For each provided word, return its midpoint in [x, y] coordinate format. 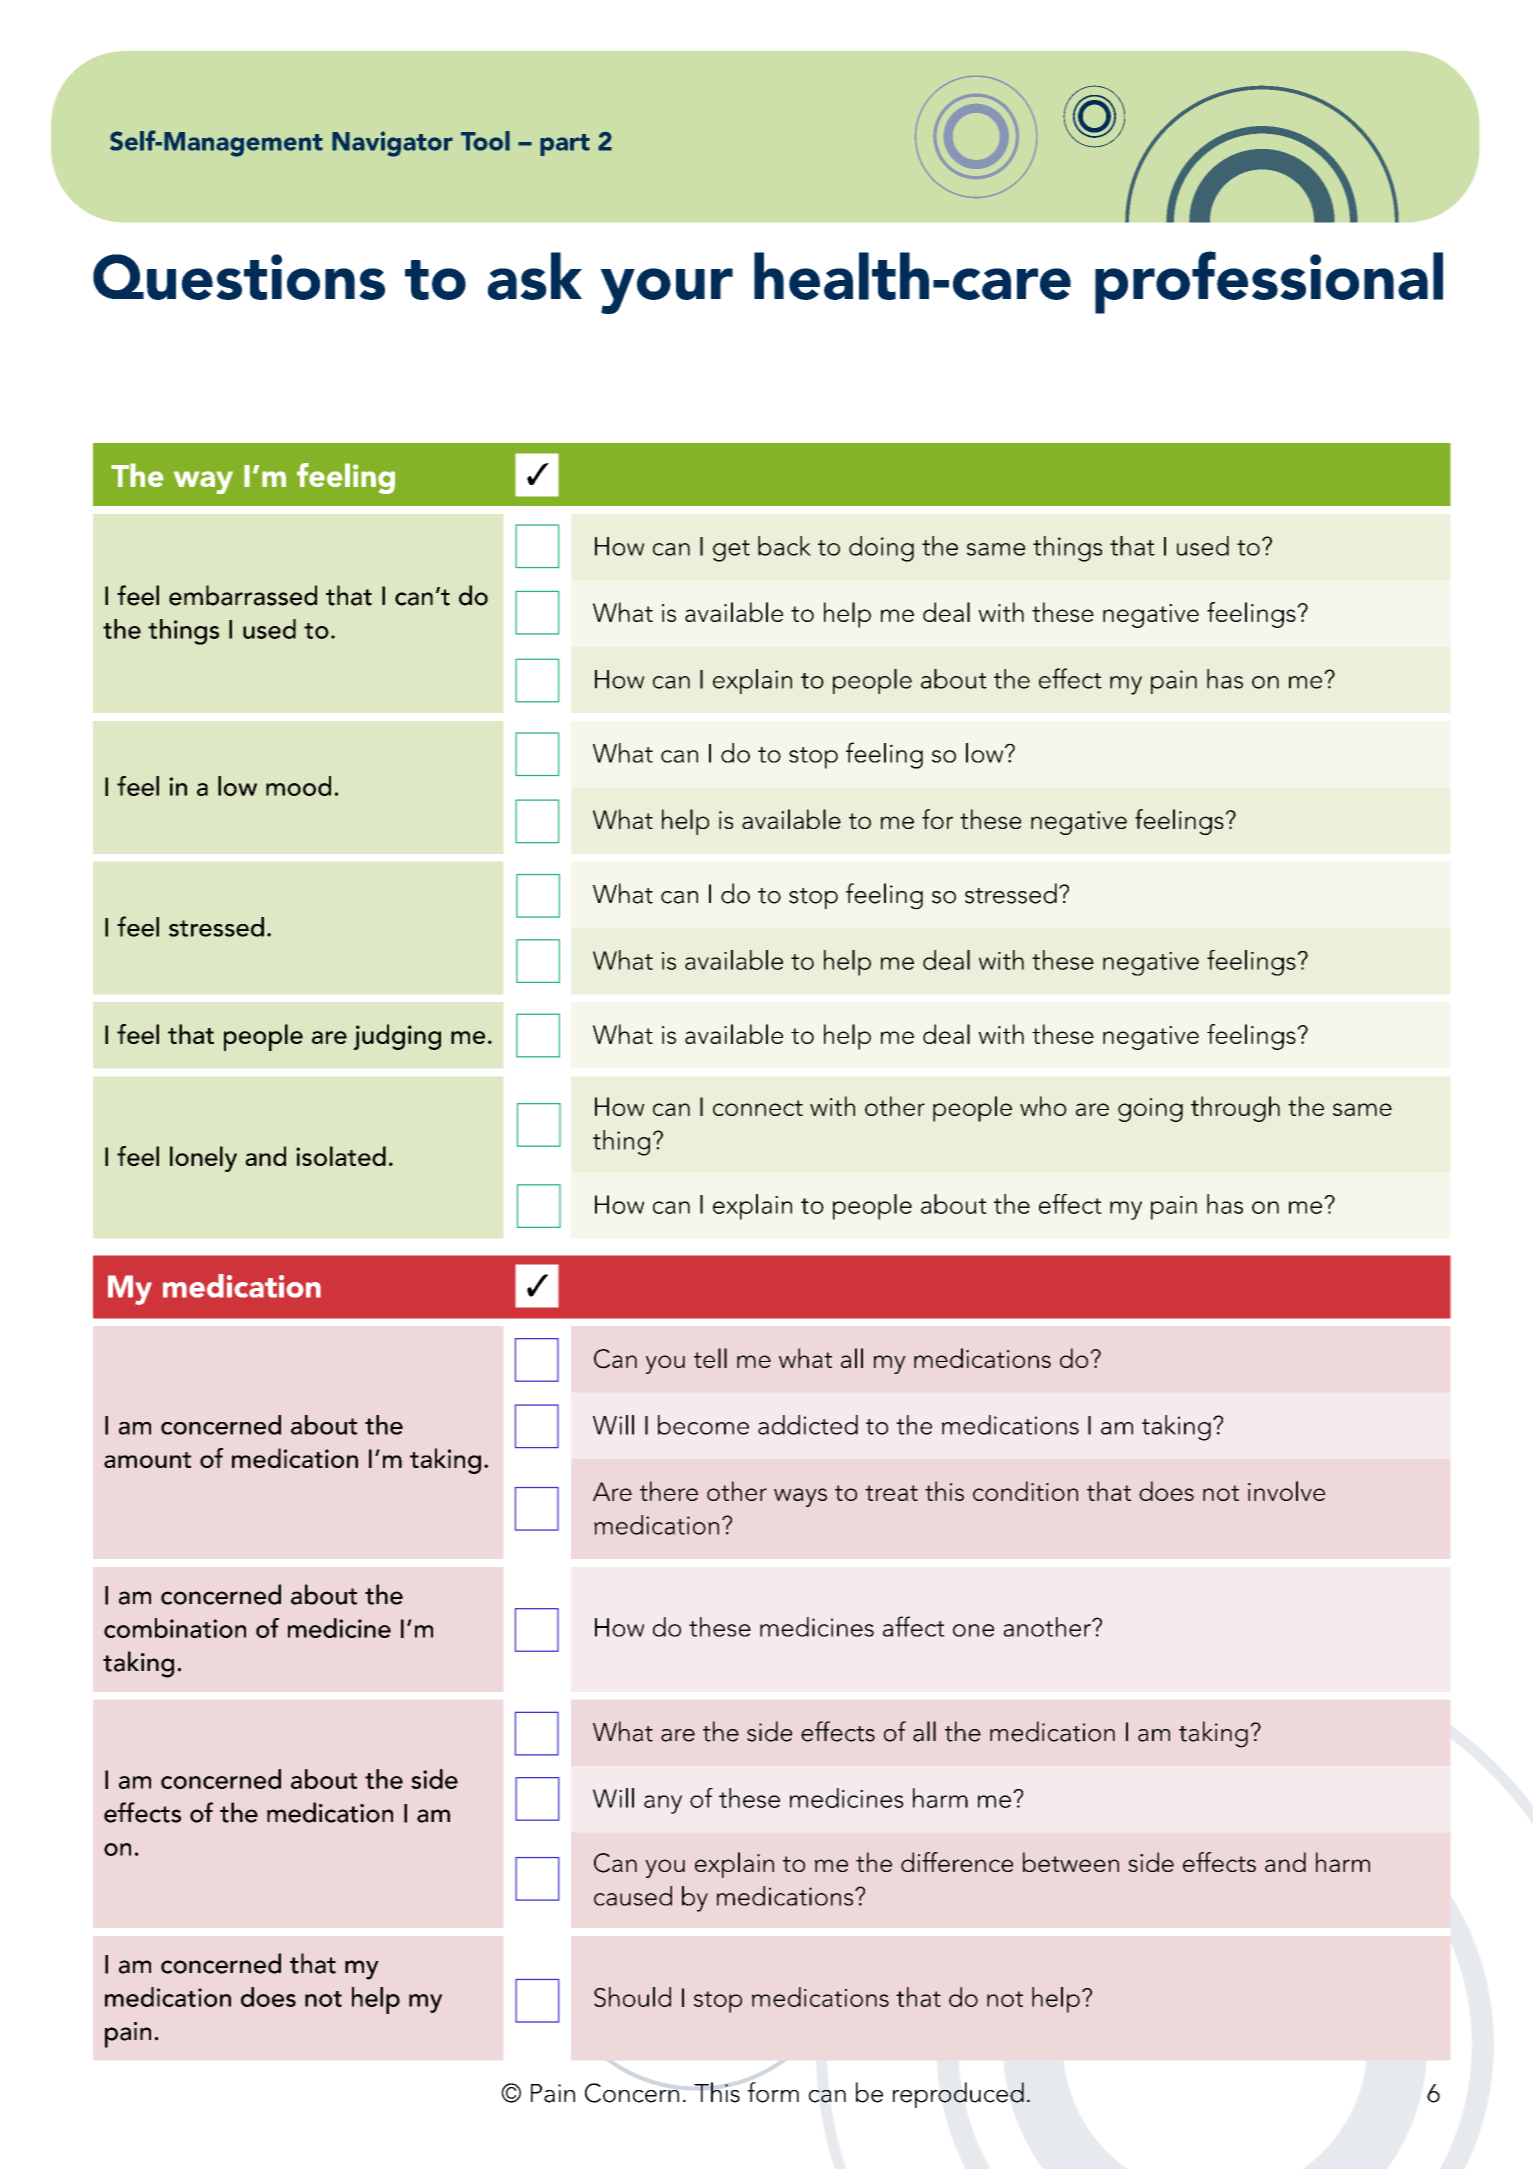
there [669, 1491]
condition [1025, 1491]
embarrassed [243, 595]
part [565, 145]
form [773, 2092]
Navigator [392, 144]
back [784, 546]
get [731, 551]
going [1150, 1110]
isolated [341, 1156]
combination [175, 1628]
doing [881, 549]
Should [632, 1997]
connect [758, 1108]
